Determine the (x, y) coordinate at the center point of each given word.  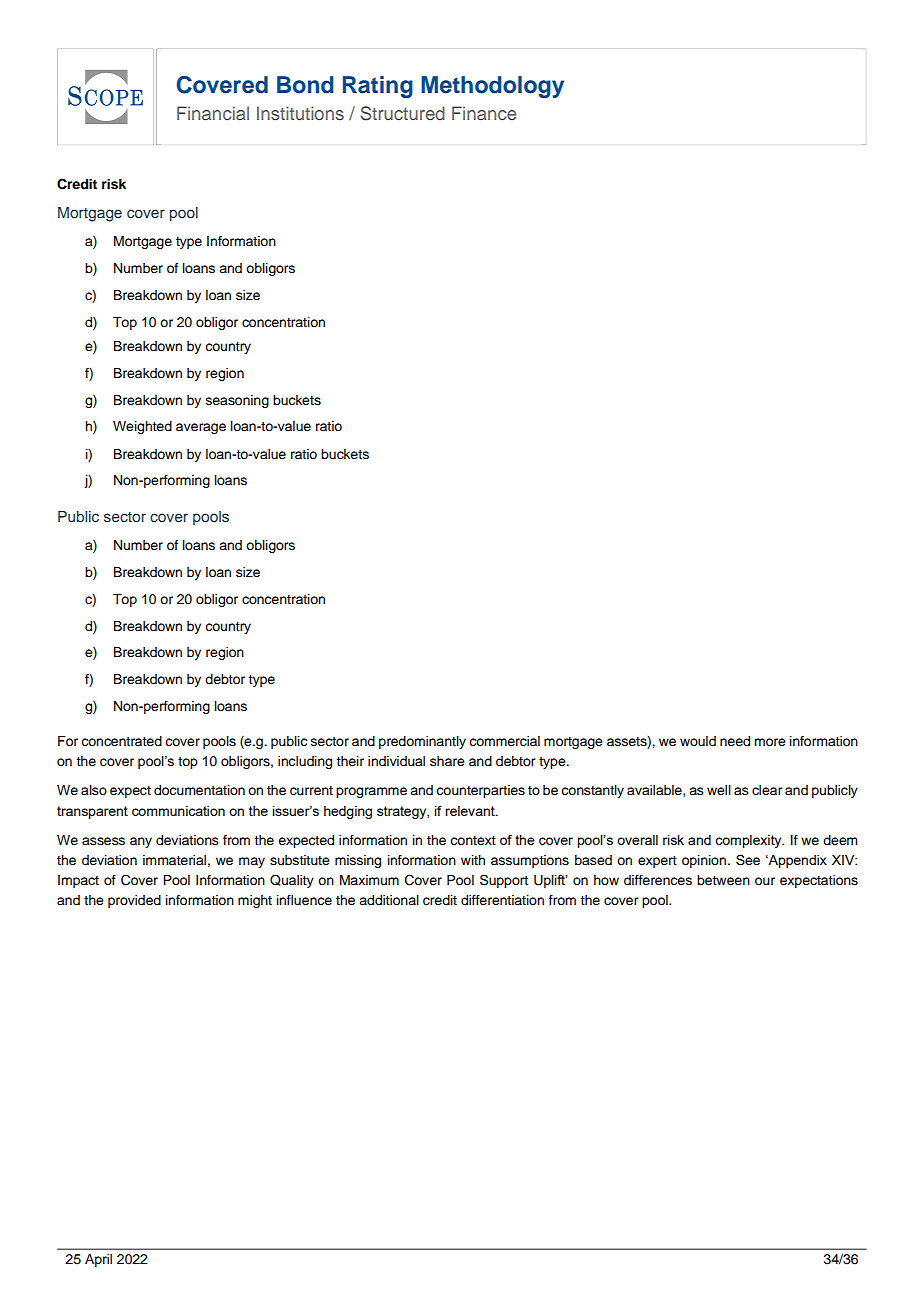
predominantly (422, 742)
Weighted (142, 427)
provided (134, 901)
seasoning (237, 401)
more (770, 742)
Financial (213, 113)
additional (389, 900)
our (765, 881)
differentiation (502, 900)
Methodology (492, 87)
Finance (484, 113)
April (98, 1260)
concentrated (121, 741)
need (735, 741)
